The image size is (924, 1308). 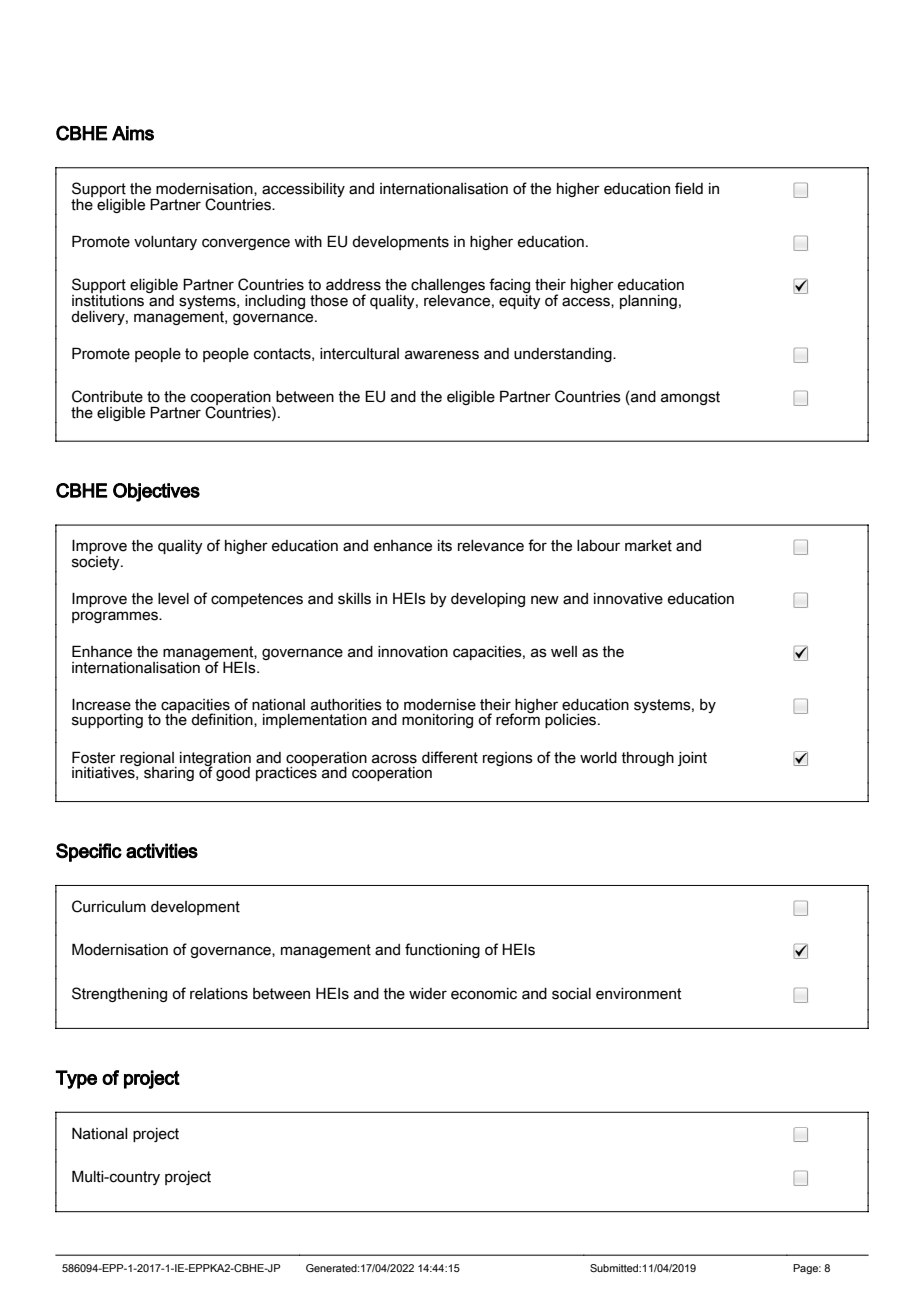 I want to click on Type, so click(x=76, y=1079).
